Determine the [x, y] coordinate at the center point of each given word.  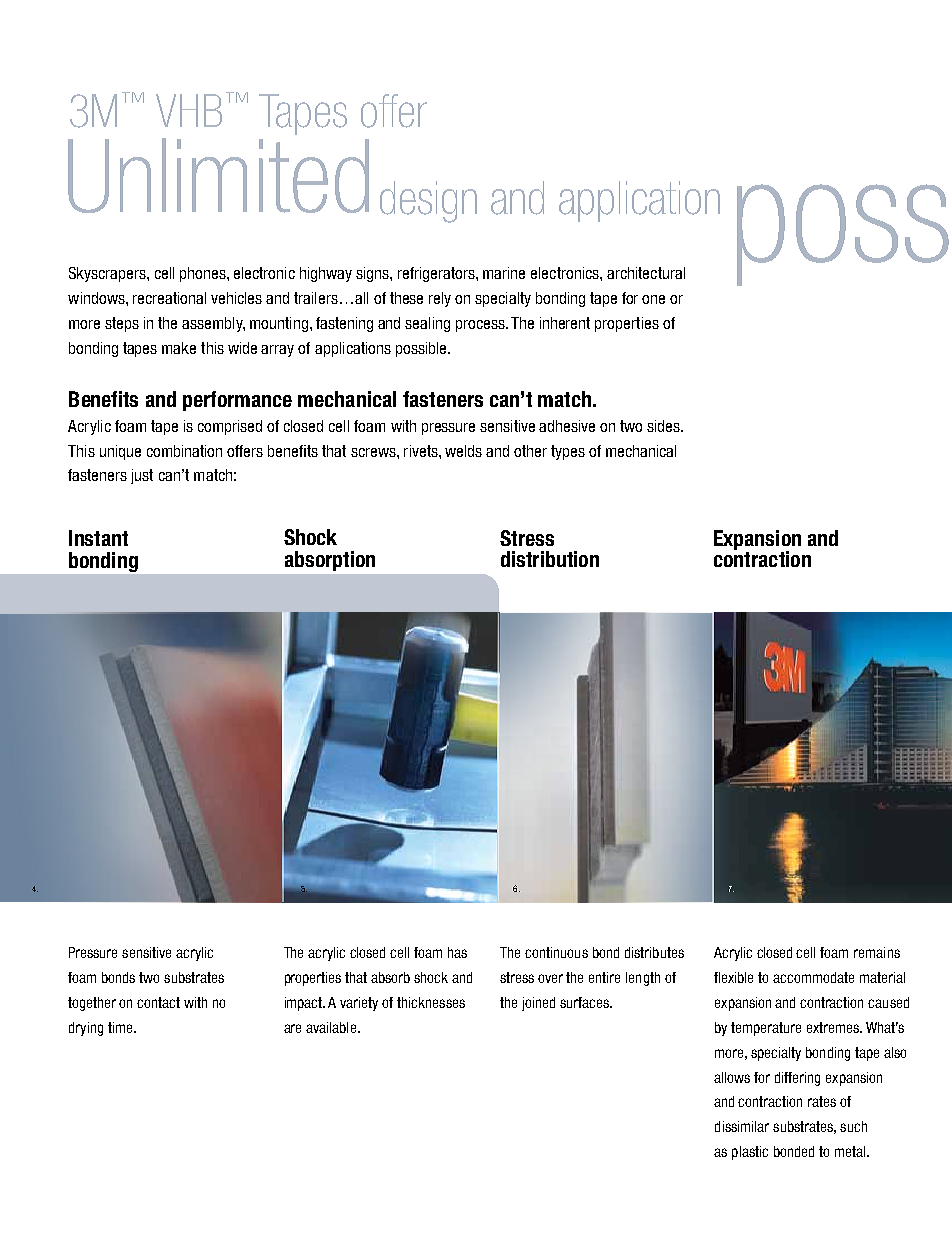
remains [877, 952]
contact [158, 1002]
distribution [550, 559]
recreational [169, 298]
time [121, 1027]
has [457, 952]
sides [664, 426]
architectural [646, 273]
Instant [98, 538]
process [481, 326]
